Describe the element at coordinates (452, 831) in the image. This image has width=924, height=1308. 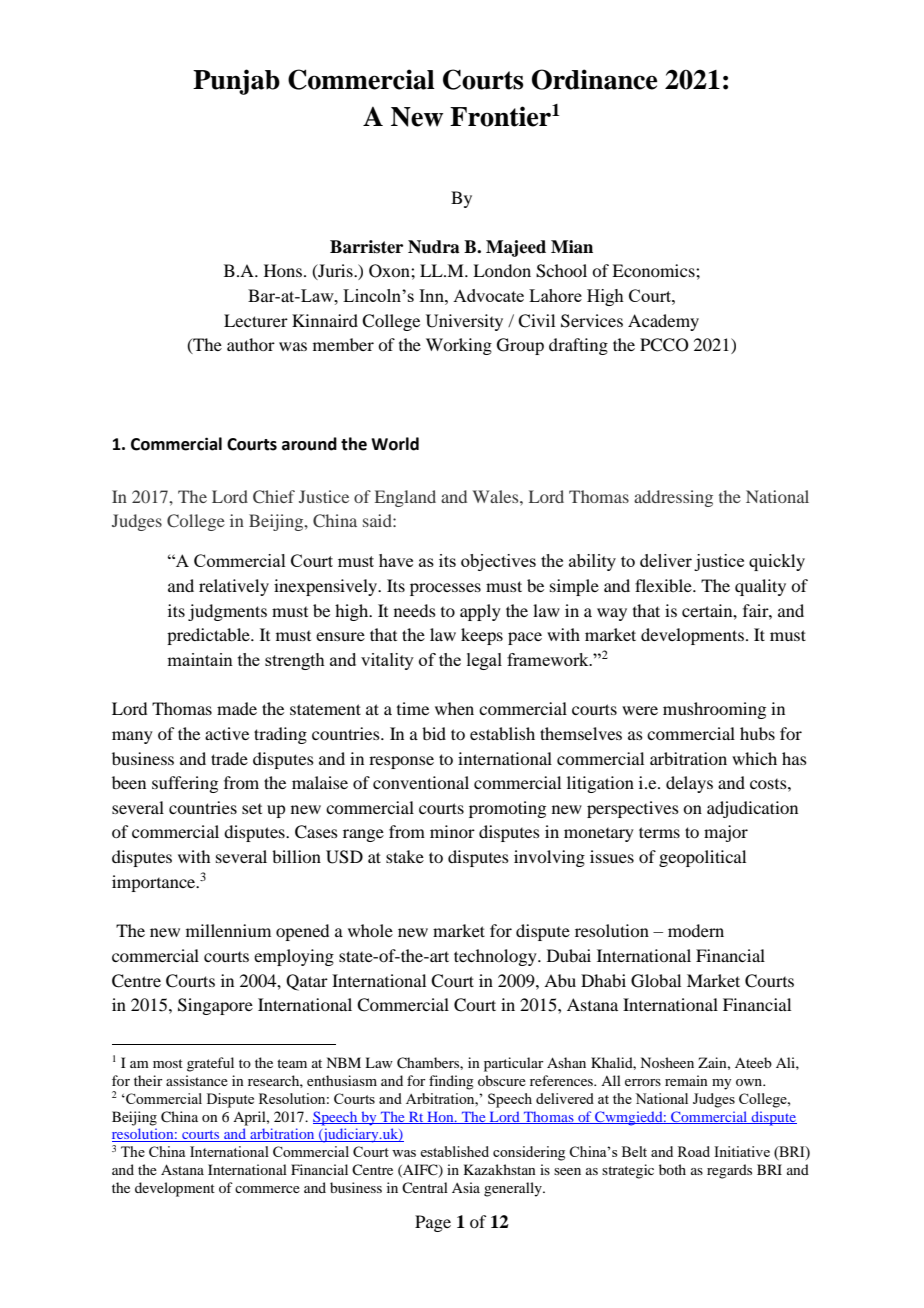
I see `minor` at that location.
